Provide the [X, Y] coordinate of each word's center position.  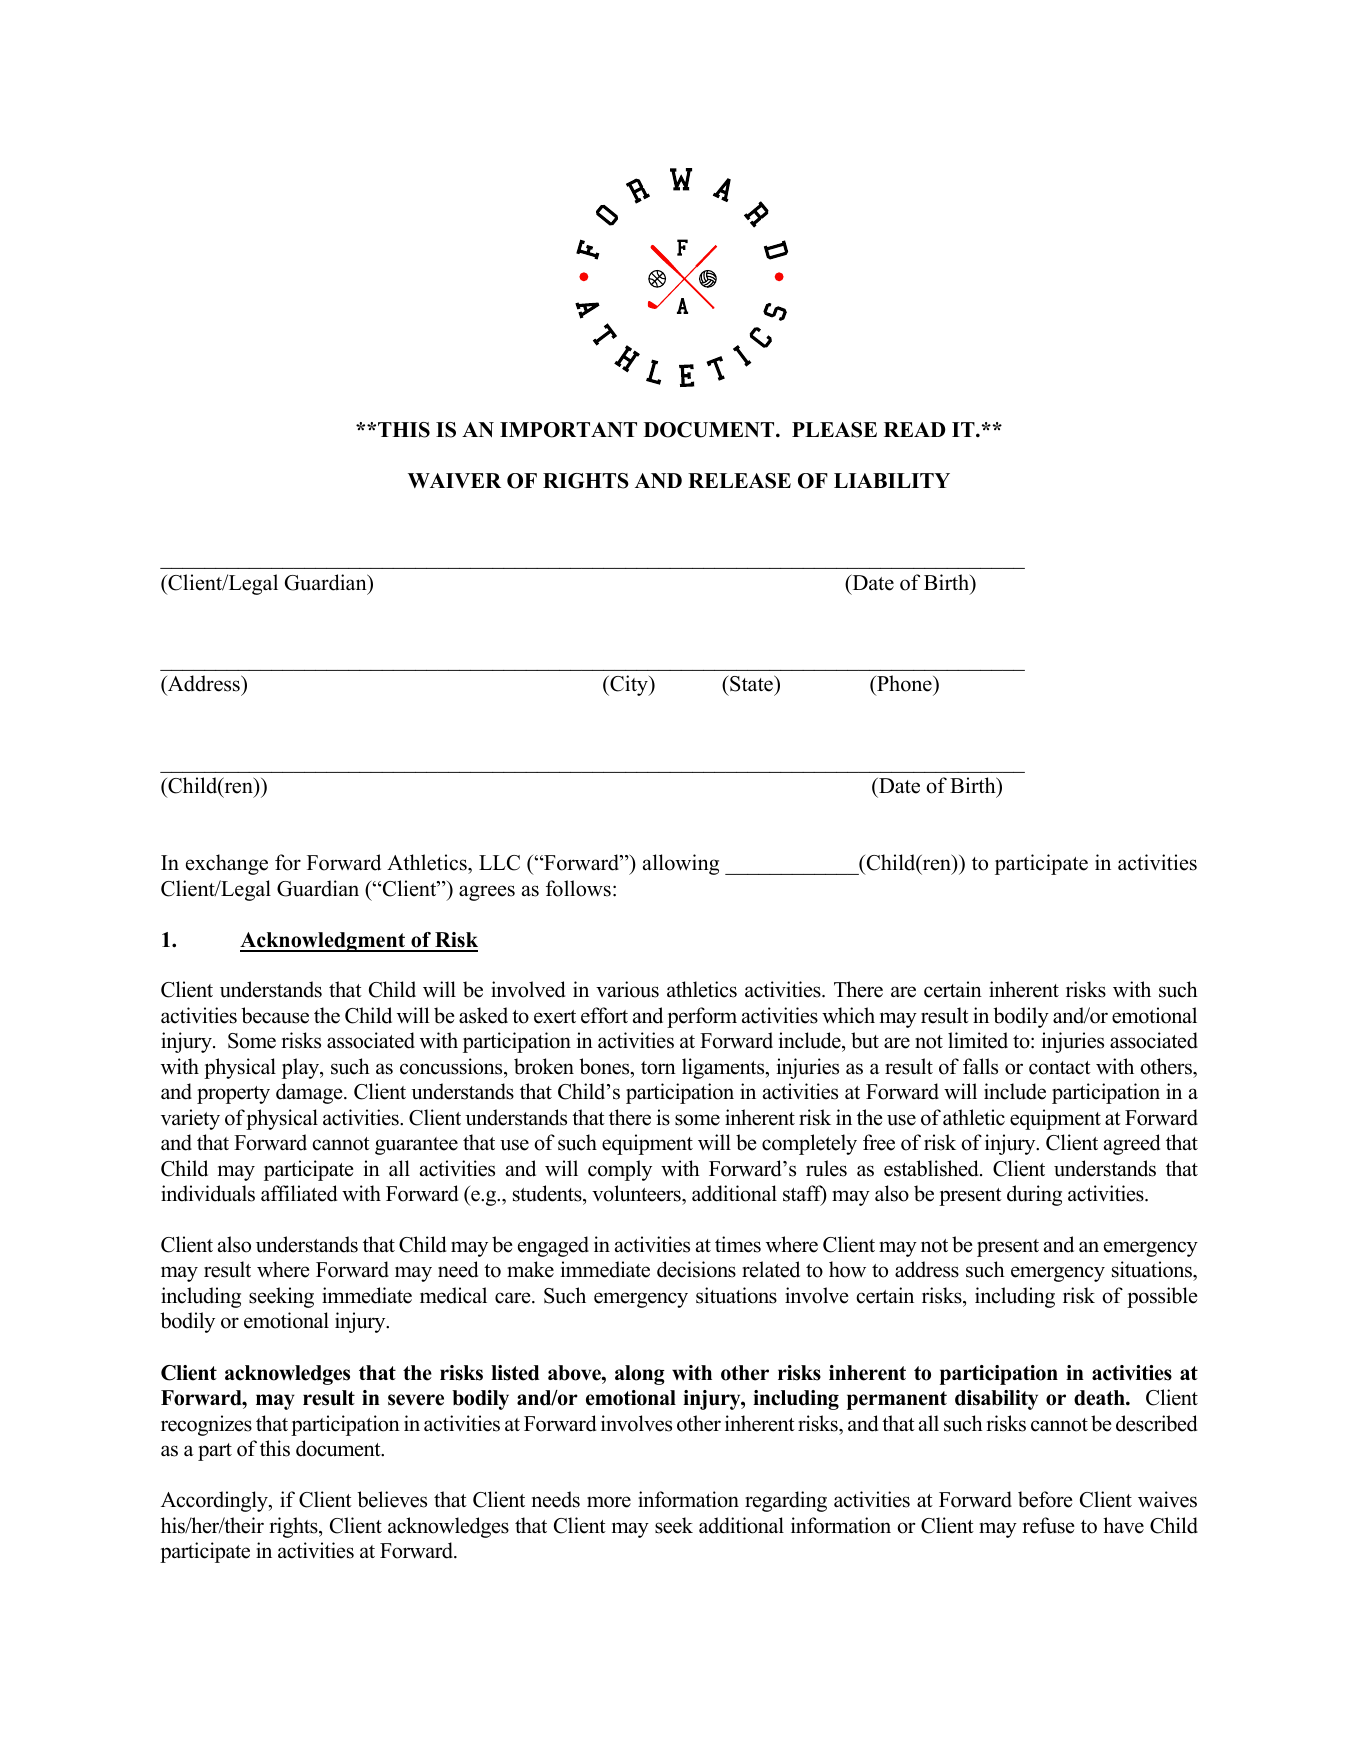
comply [620, 1170]
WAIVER [454, 480]
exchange [227, 864]
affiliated [299, 1193]
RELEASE [739, 481]
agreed [1132, 1144]
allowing [681, 864]
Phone [904, 685]
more [609, 1502]
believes [392, 1499]
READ [914, 429]
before [1045, 1499]
